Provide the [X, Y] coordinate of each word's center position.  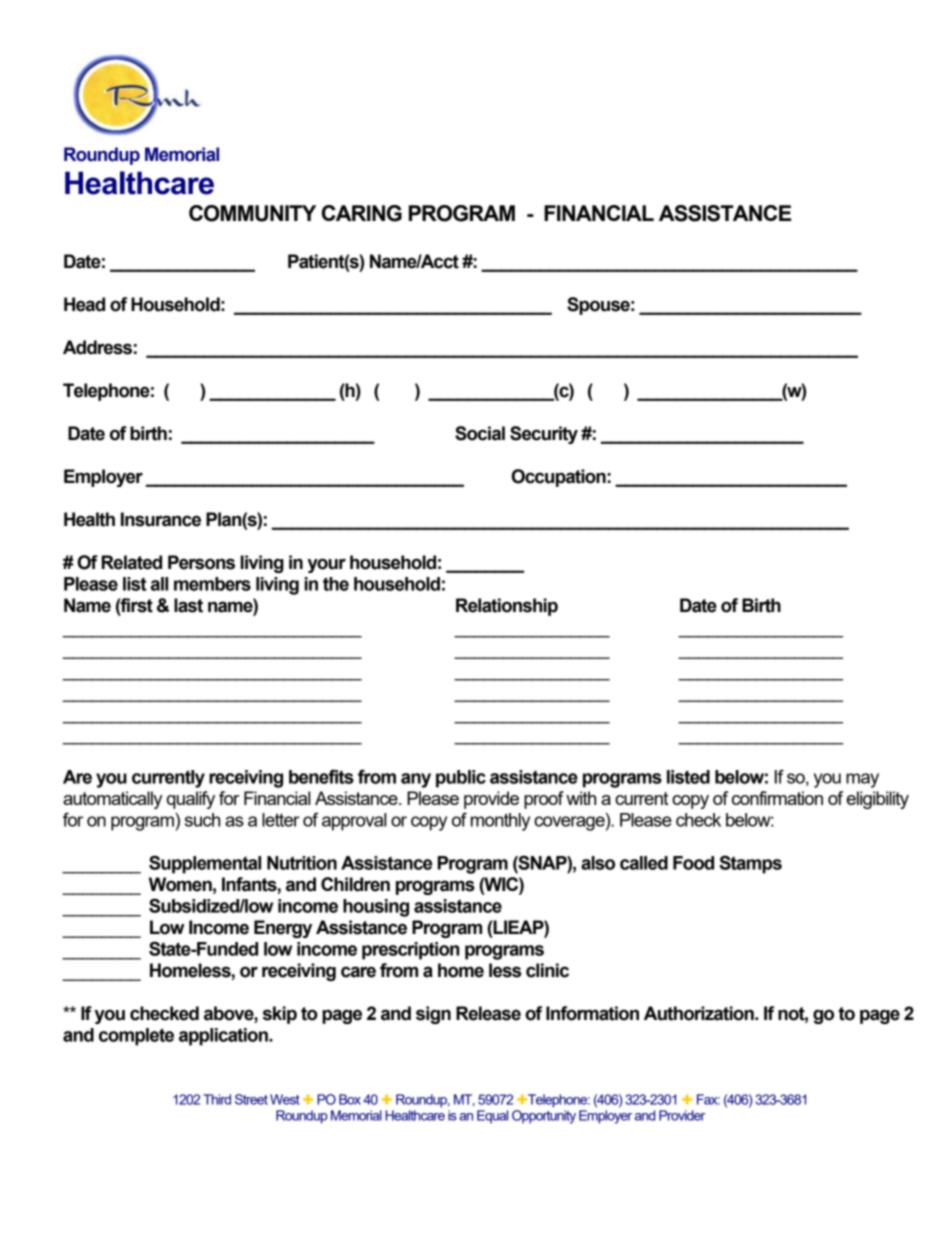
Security [544, 435]
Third [217, 1099]
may [862, 780]
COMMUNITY [252, 213]
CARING [362, 213]
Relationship [507, 607]
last [188, 605]
